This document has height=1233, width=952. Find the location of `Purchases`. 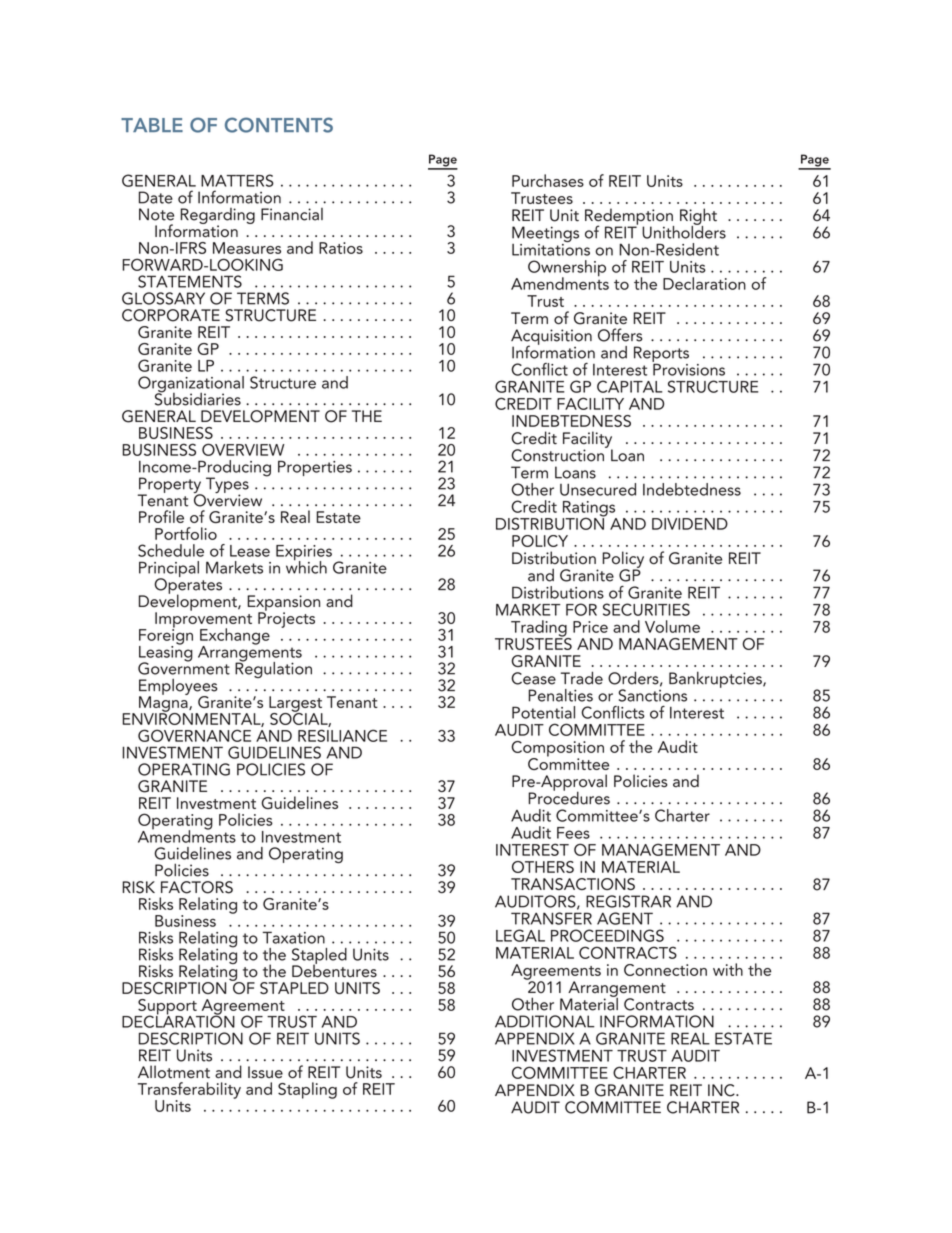

Purchases is located at coordinates (548, 180).
